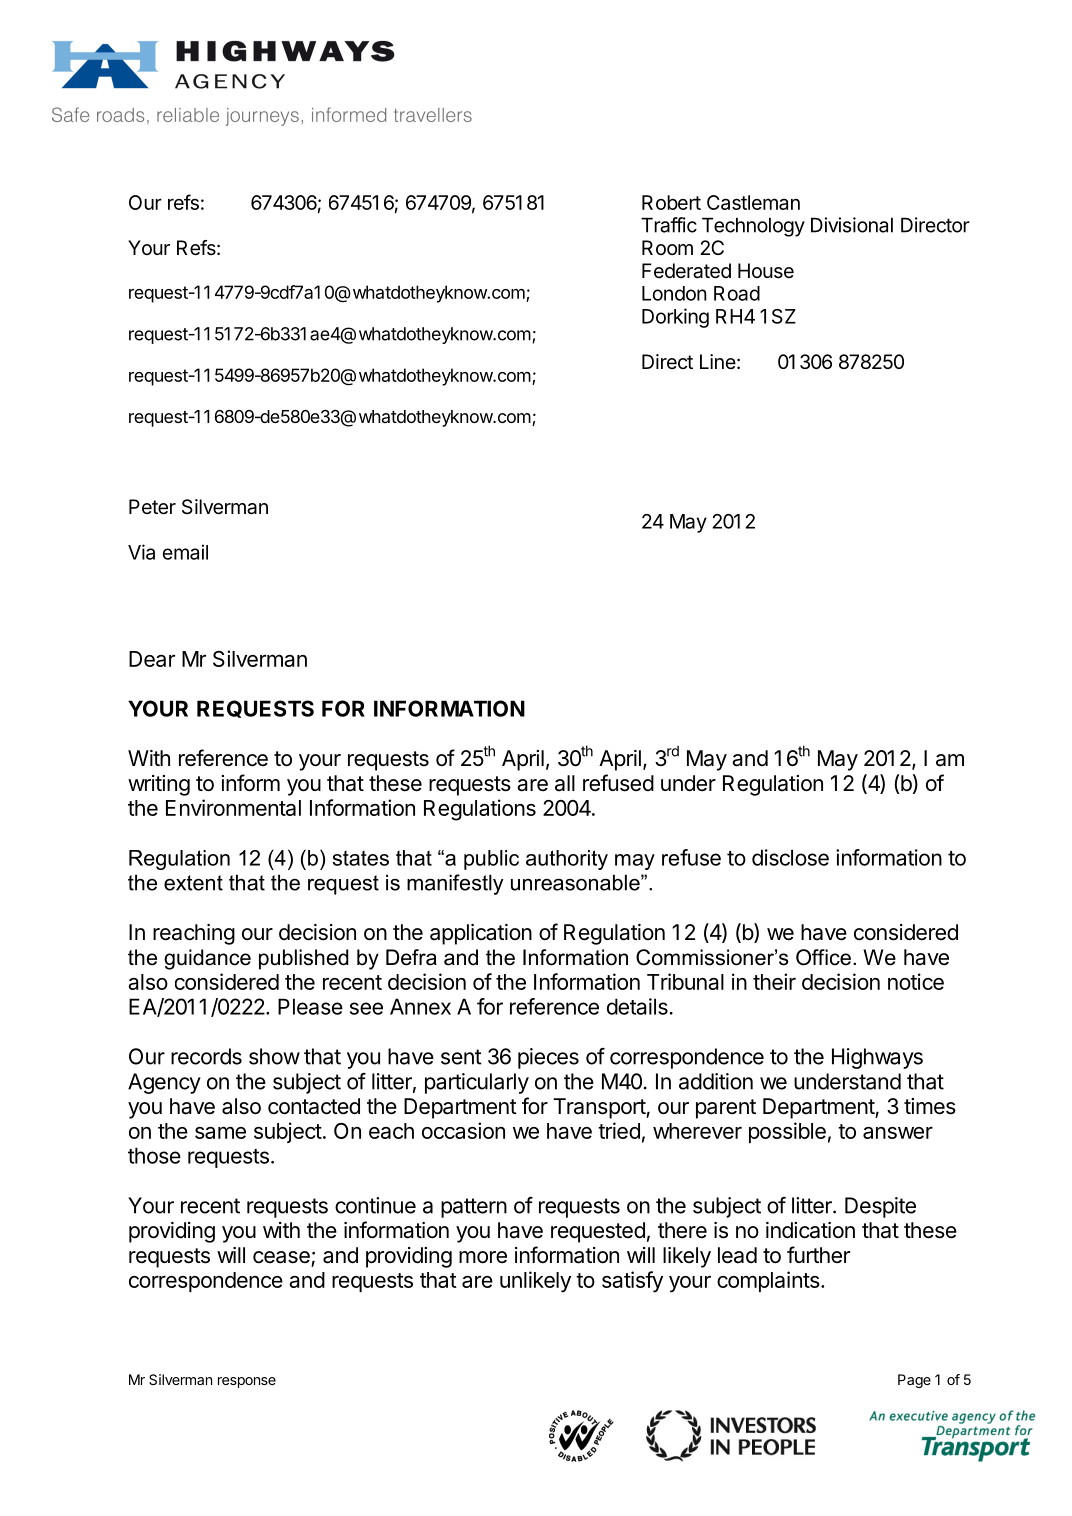  I want to click on response, so click(247, 1382).
